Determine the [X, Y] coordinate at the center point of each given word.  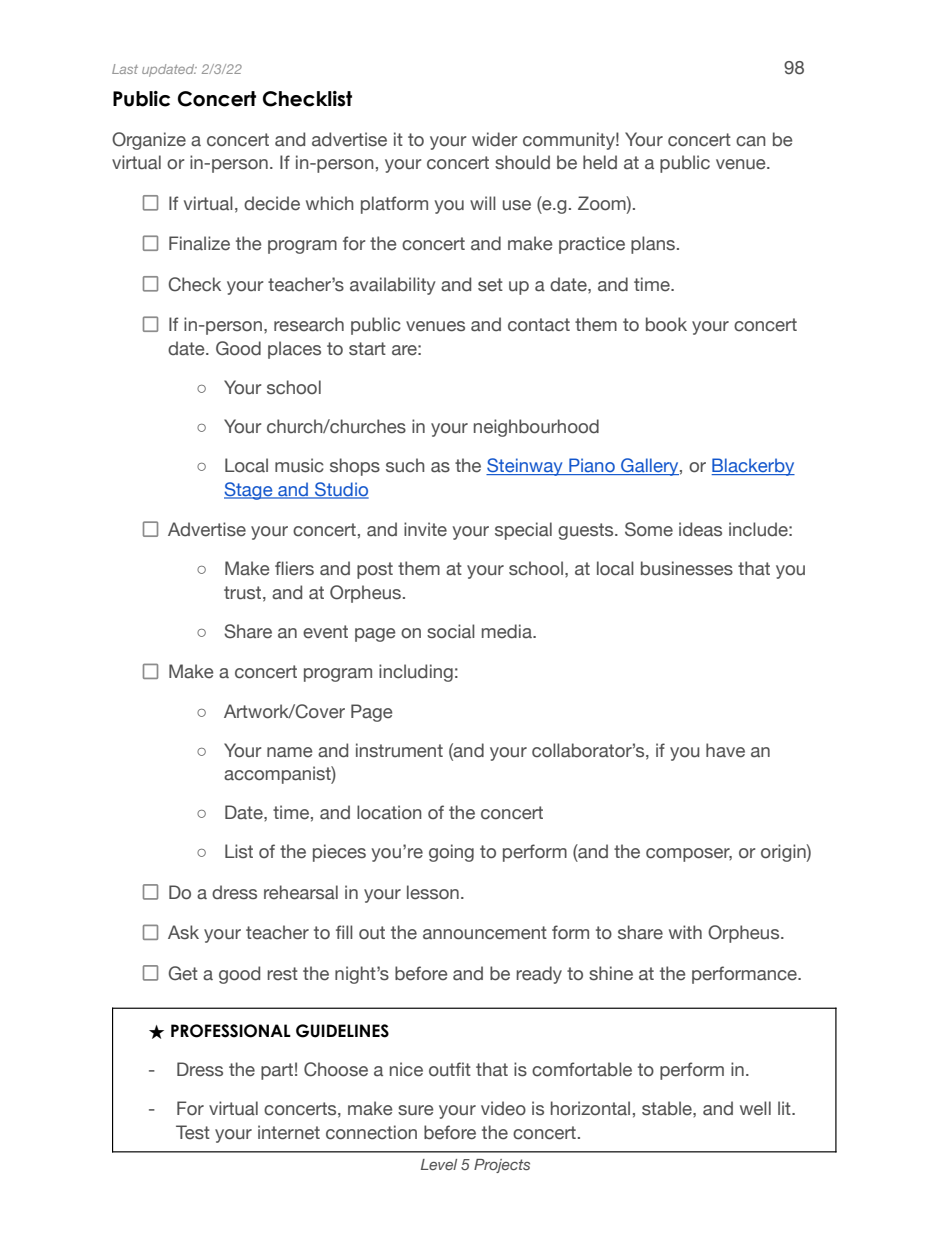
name [289, 752]
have [725, 750]
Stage [249, 491]
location [389, 812]
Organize [149, 141]
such [405, 465]
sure [415, 1110]
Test [193, 1132]
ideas [700, 529]
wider [494, 139]
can [751, 141]
